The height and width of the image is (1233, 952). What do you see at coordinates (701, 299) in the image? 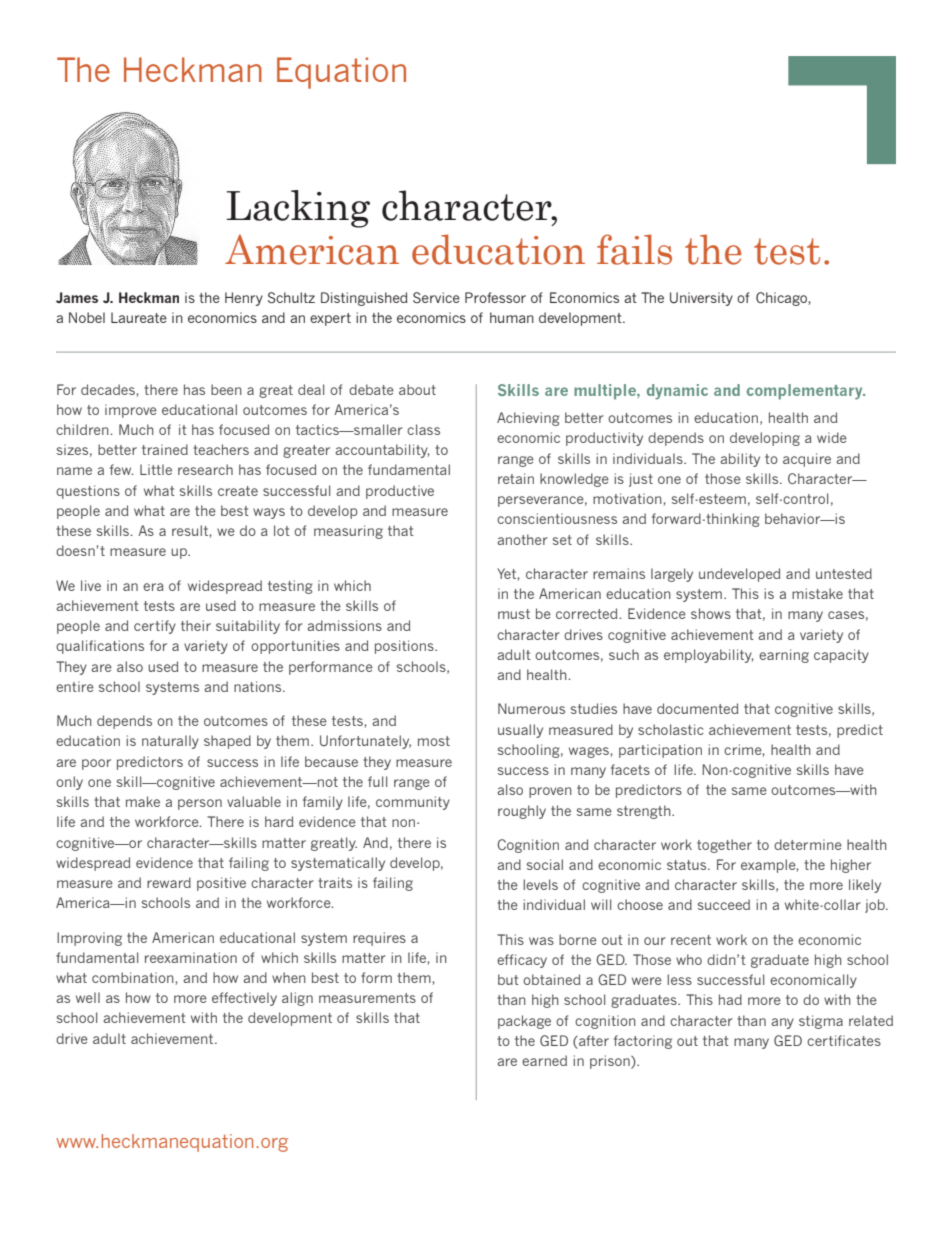
I see `University` at bounding box center [701, 299].
